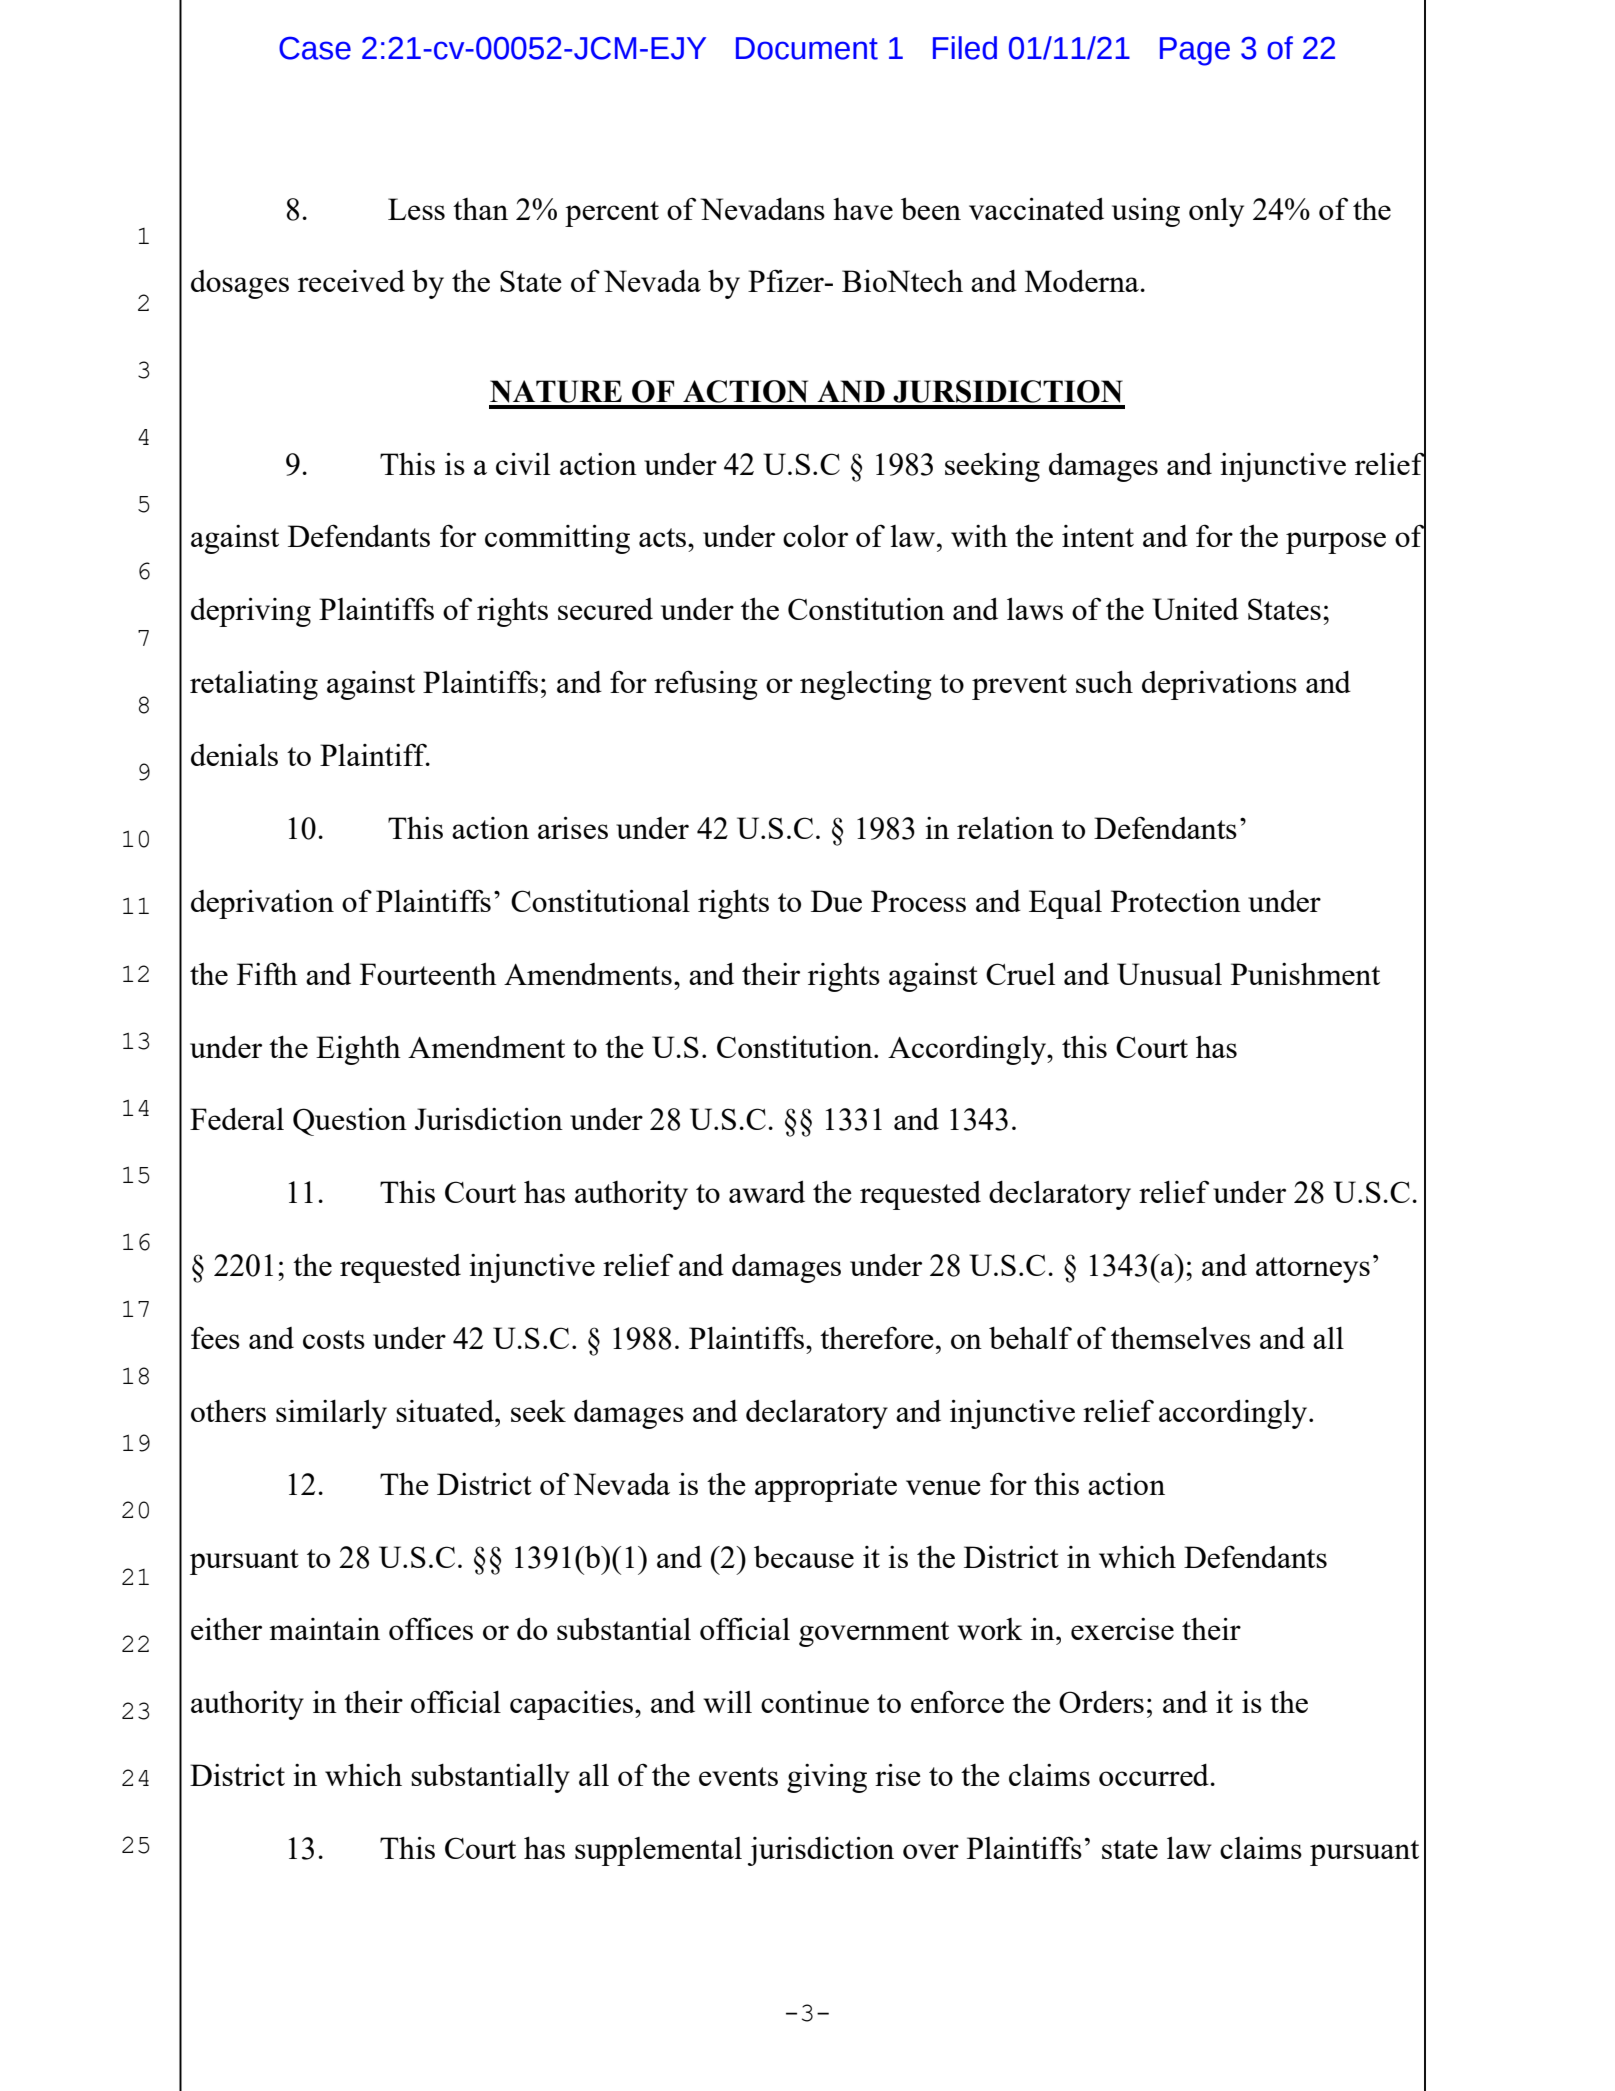 The height and width of the screenshot is (2091, 1615). I want to click on color, so click(815, 536).
